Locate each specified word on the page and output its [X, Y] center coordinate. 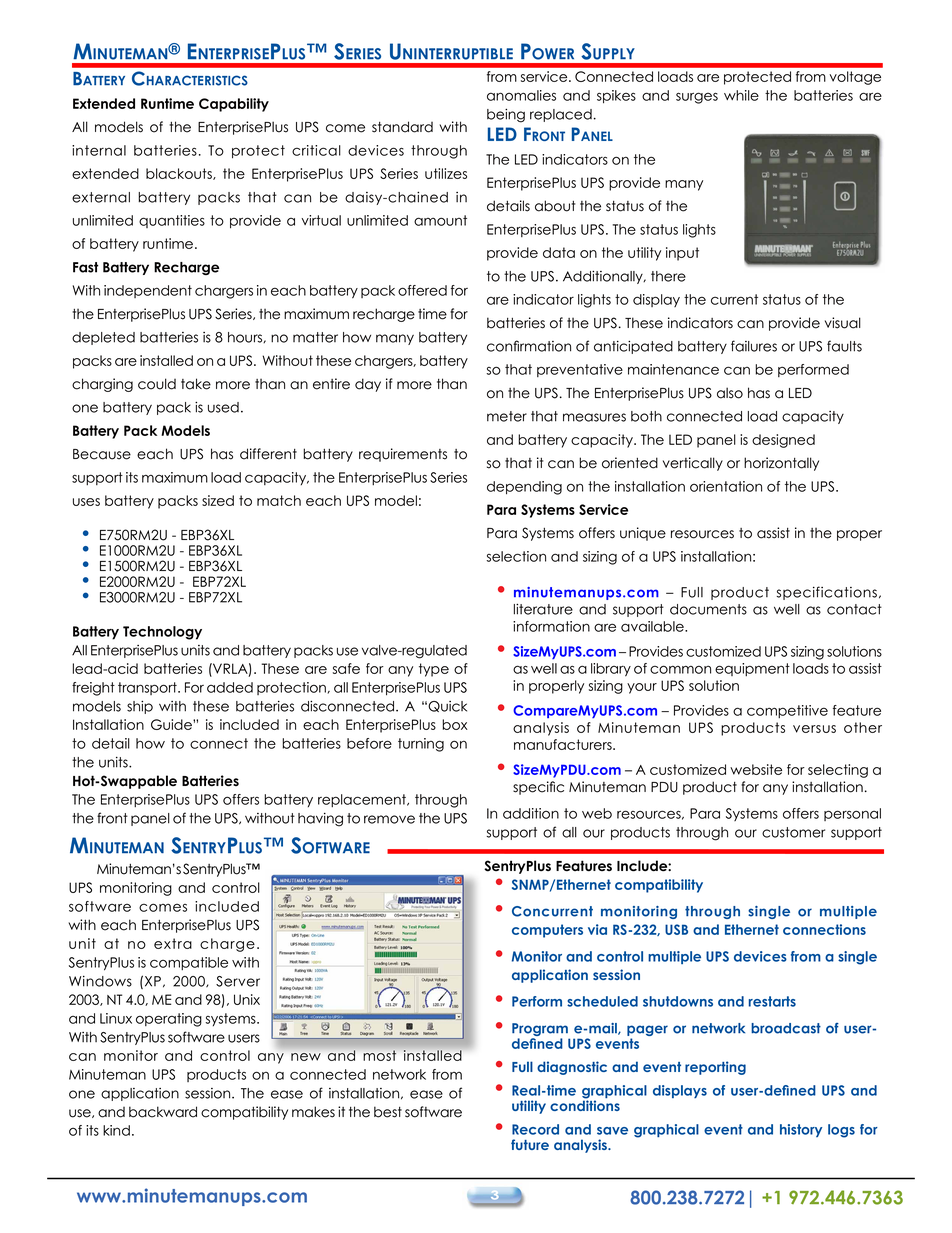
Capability [234, 105]
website [756, 769]
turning [421, 745]
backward [163, 1112]
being [506, 116]
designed [783, 441]
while [741, 95]
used [223, 407]
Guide [172, 724]
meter [507, 416]
